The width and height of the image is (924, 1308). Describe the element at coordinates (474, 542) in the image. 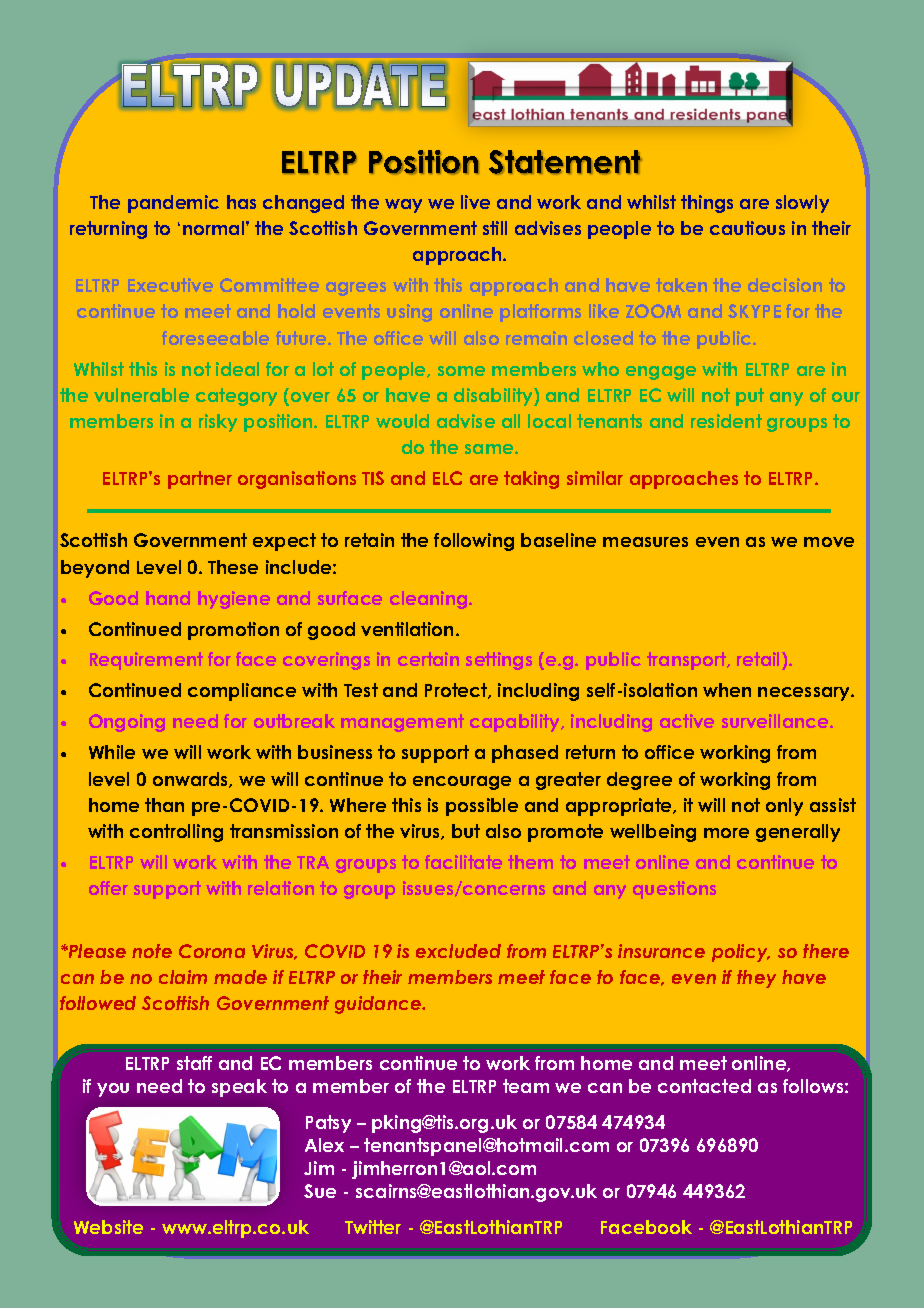

I see `following` at that location.
